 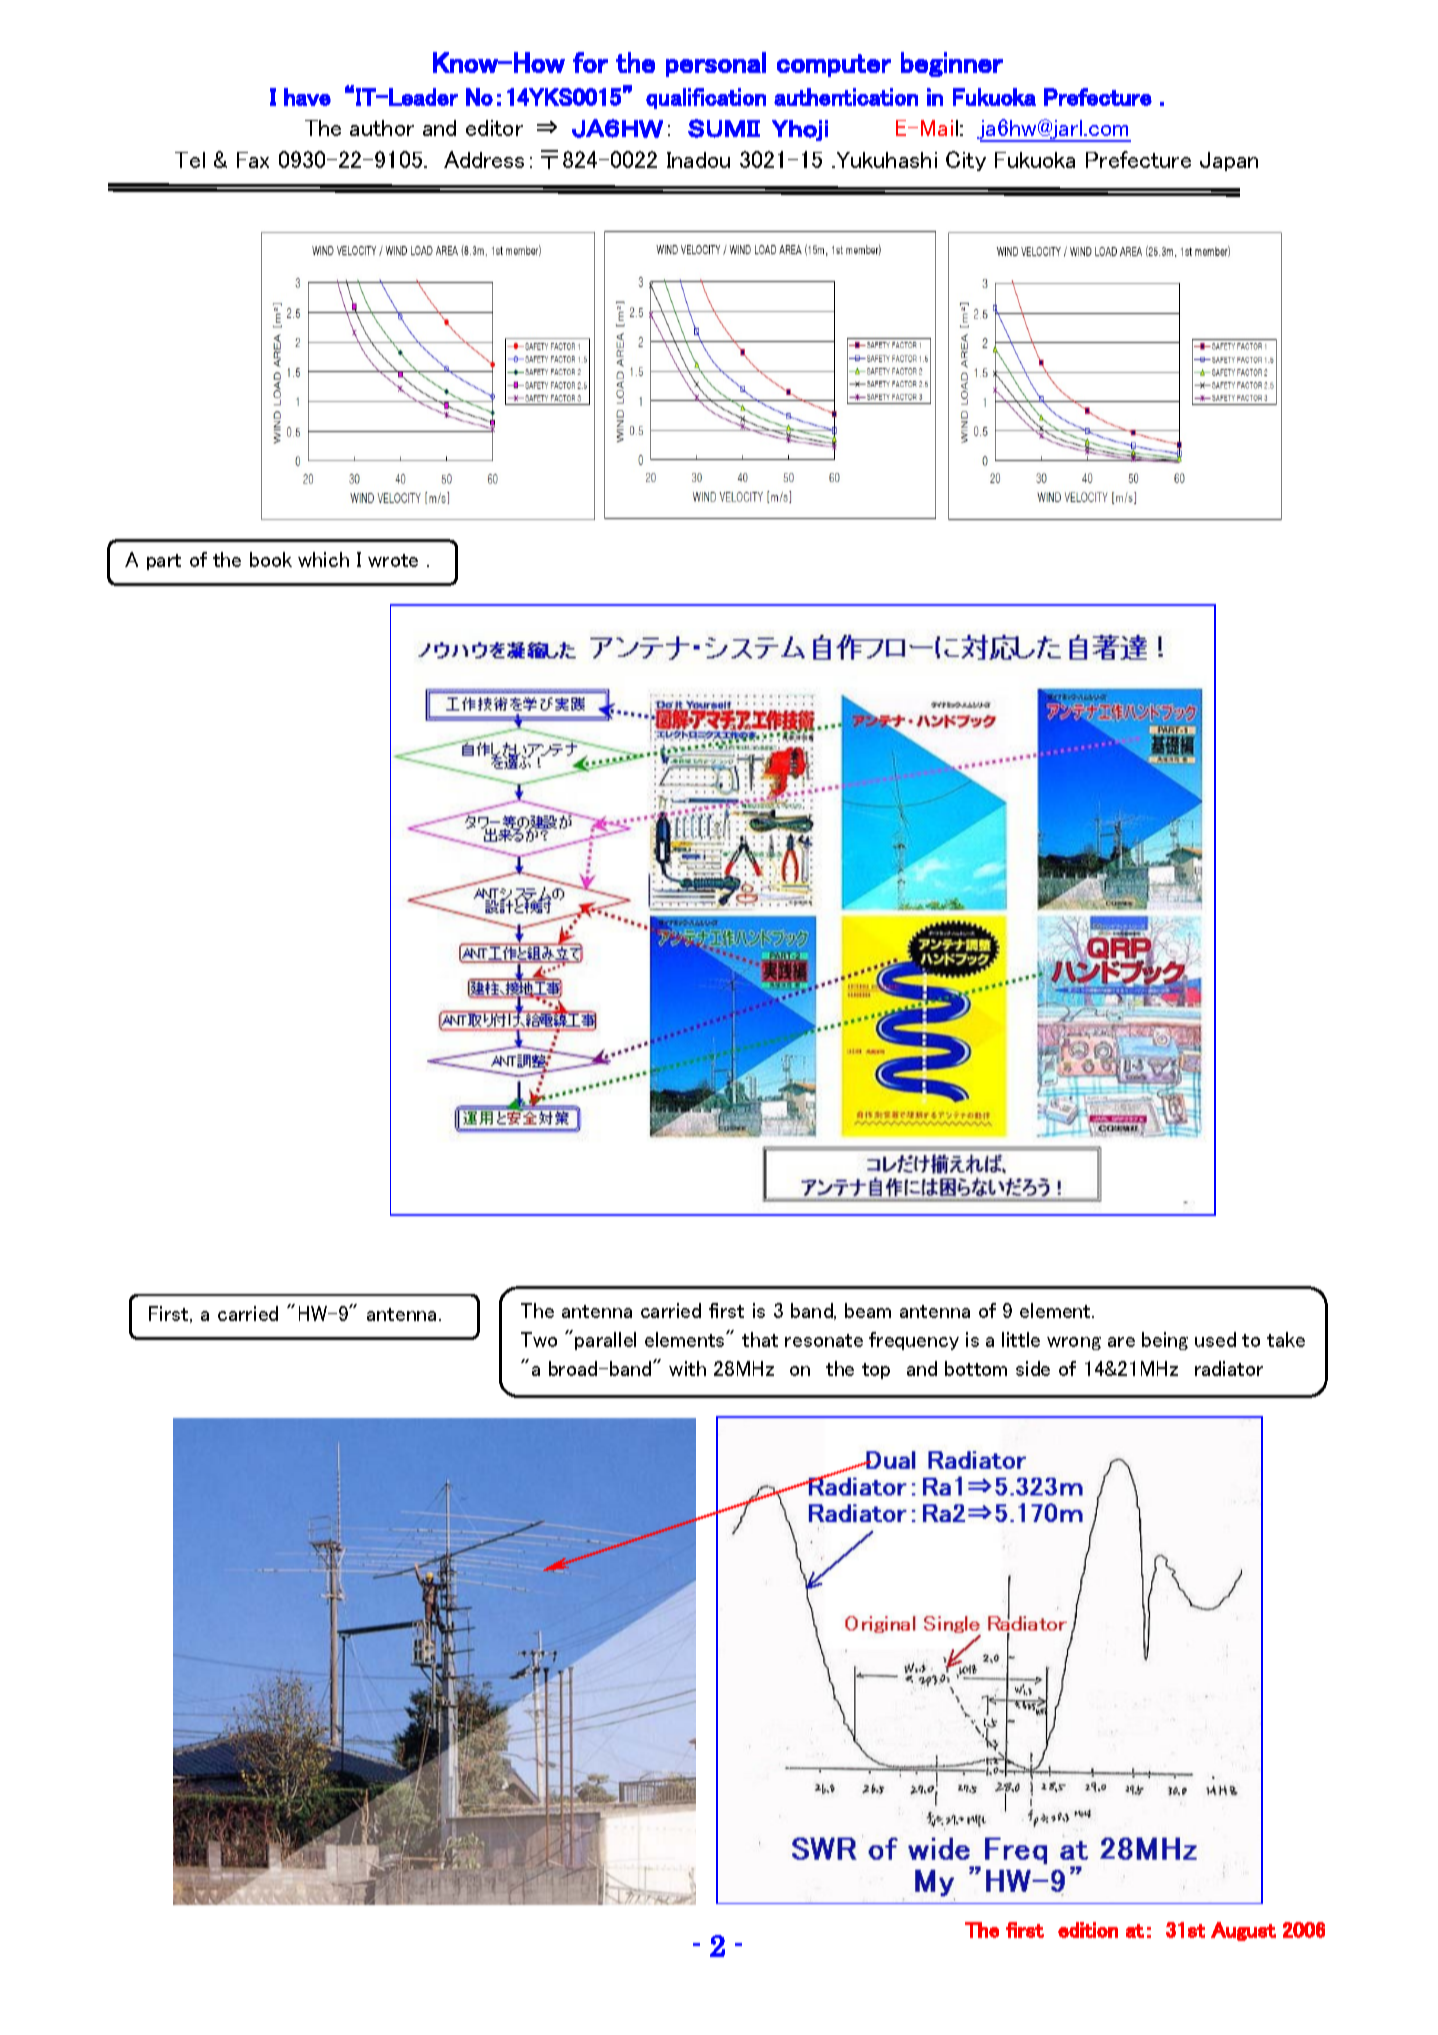 What do you see at coordinates (706, 98) in the document?
I see `qualification` at bounding box center [706, 98].
